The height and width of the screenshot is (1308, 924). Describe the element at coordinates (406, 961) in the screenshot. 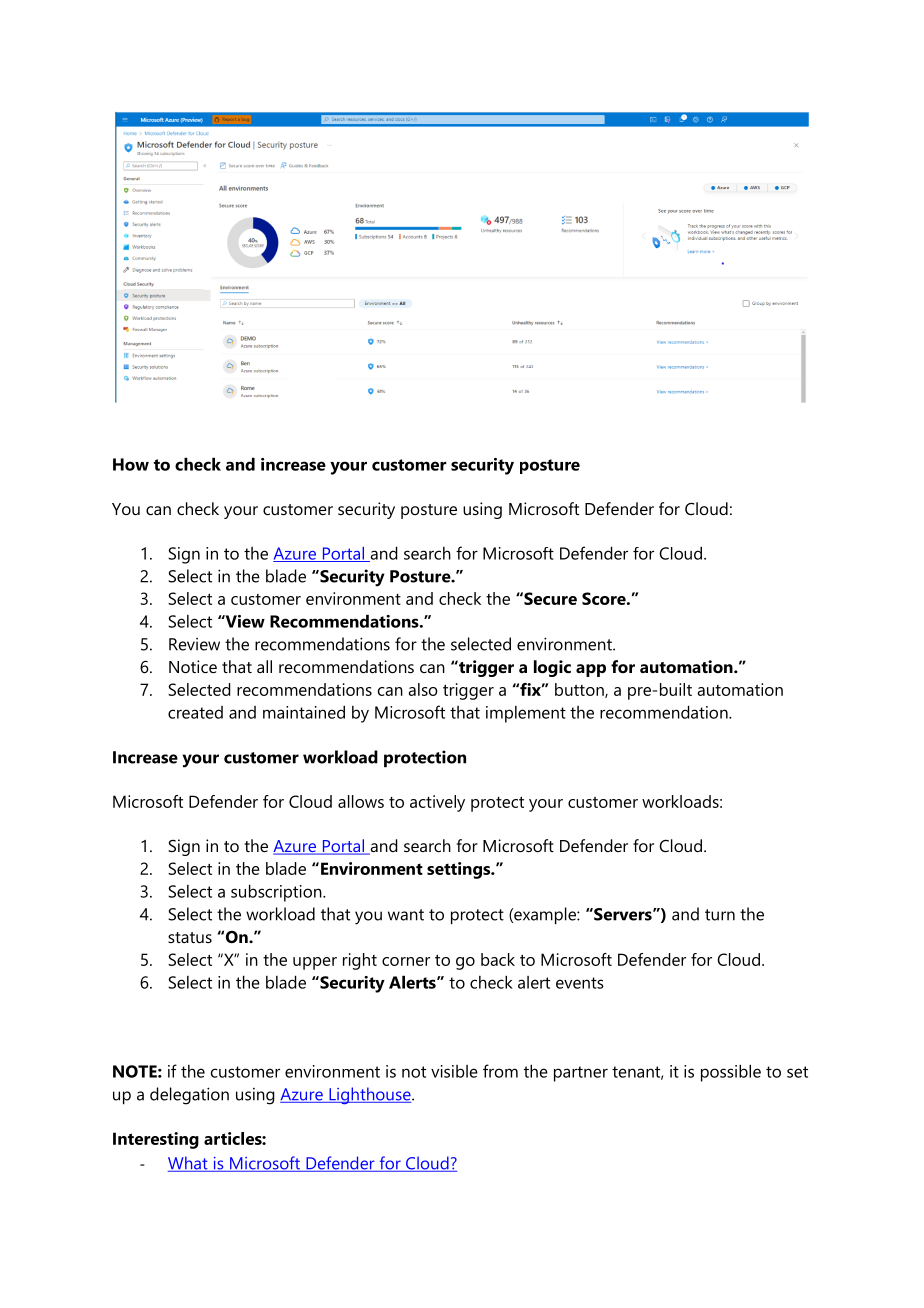

I see `corner` at that location.
